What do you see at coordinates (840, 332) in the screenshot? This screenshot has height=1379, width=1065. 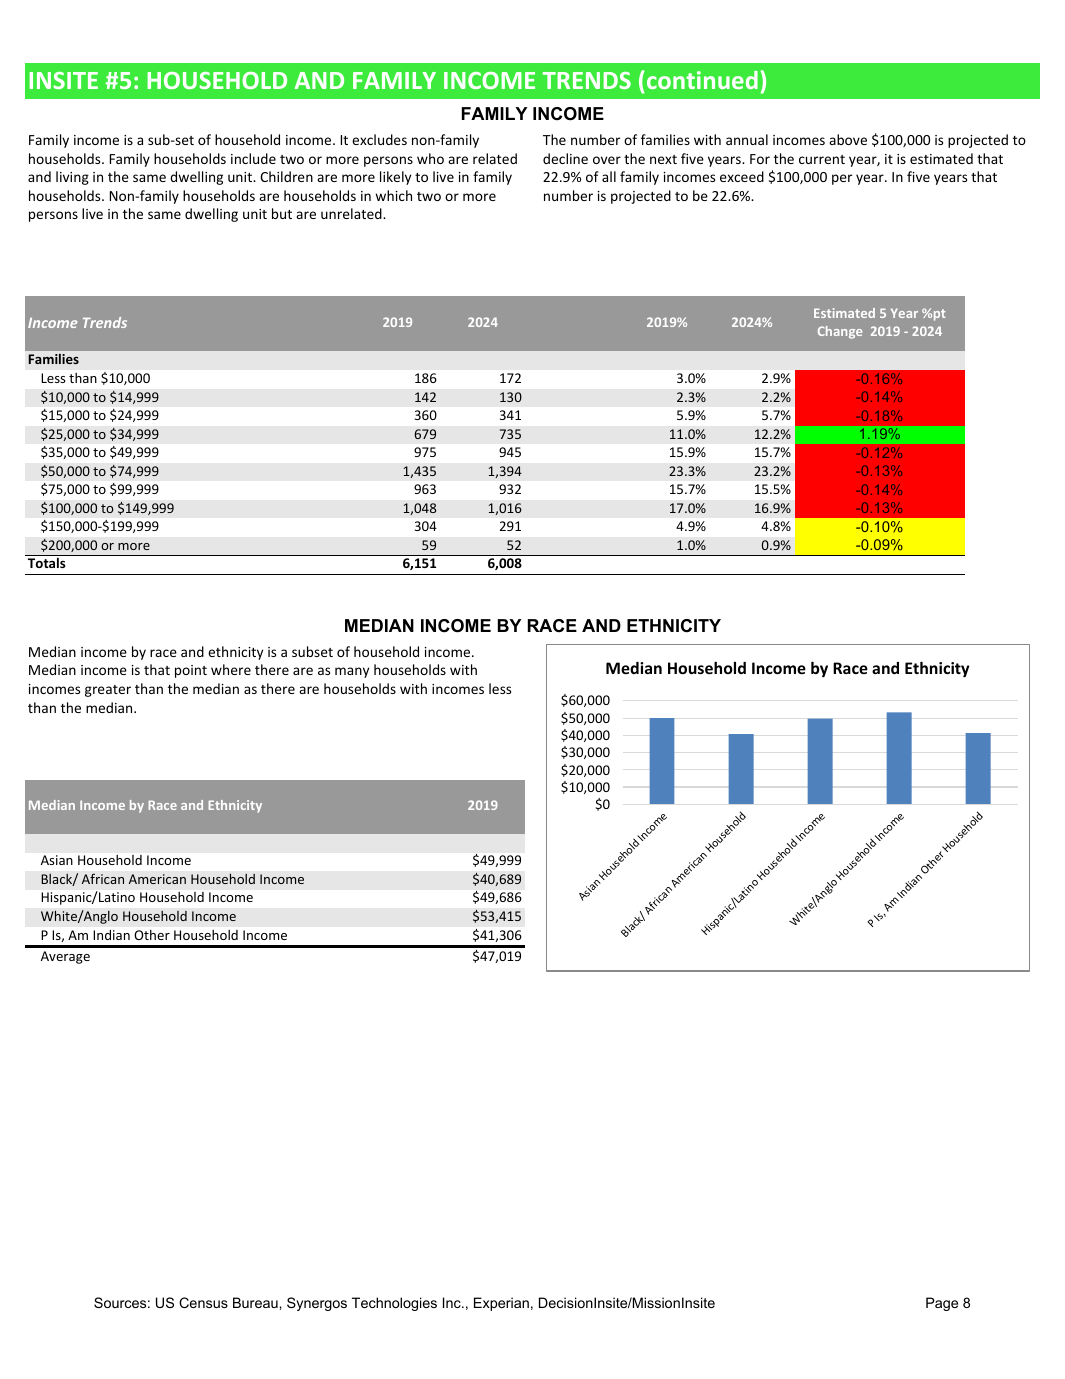 I see `Change` at bounding box center [840, 332].
